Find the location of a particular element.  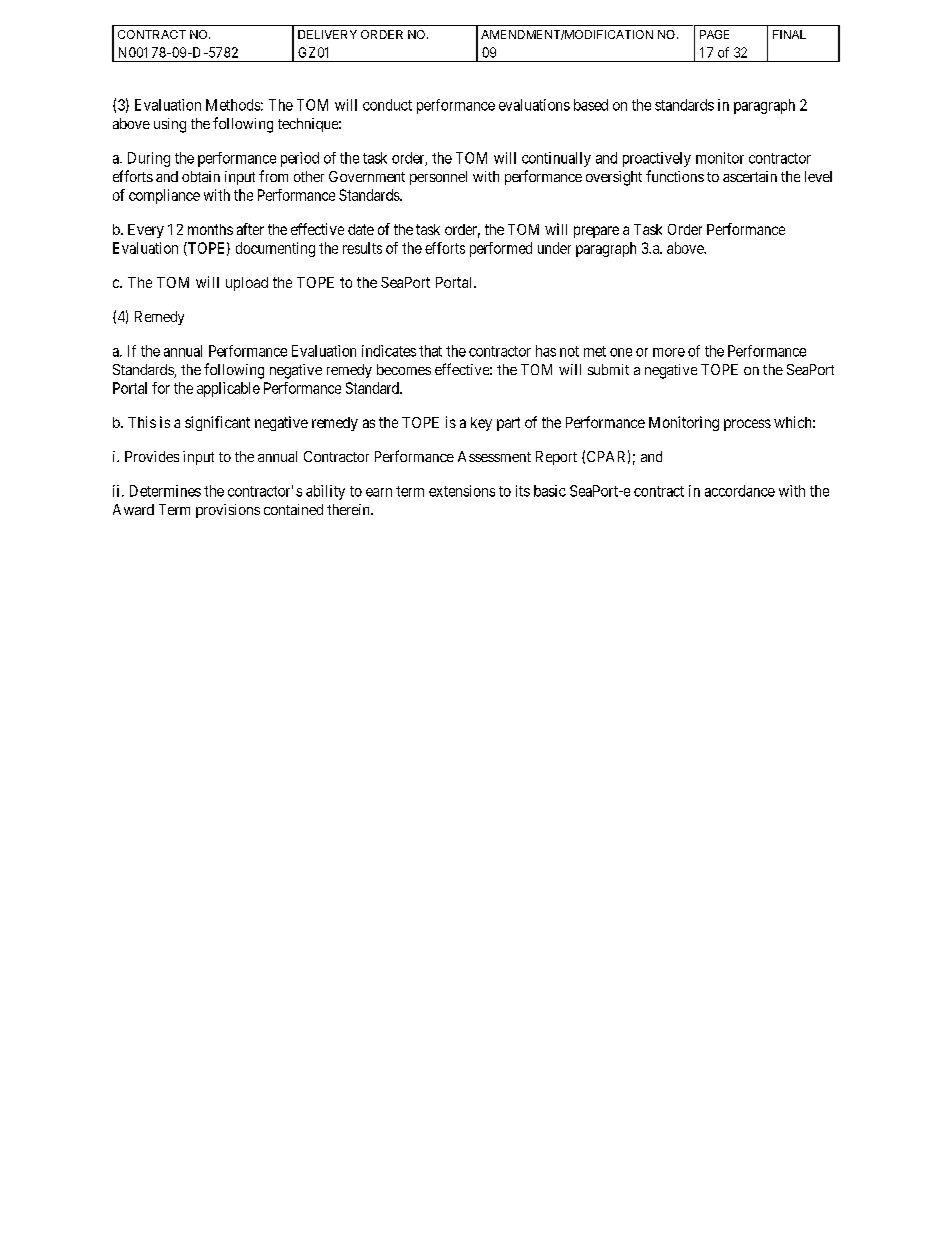

DELIVERY is located at coordinates (327, 34).
